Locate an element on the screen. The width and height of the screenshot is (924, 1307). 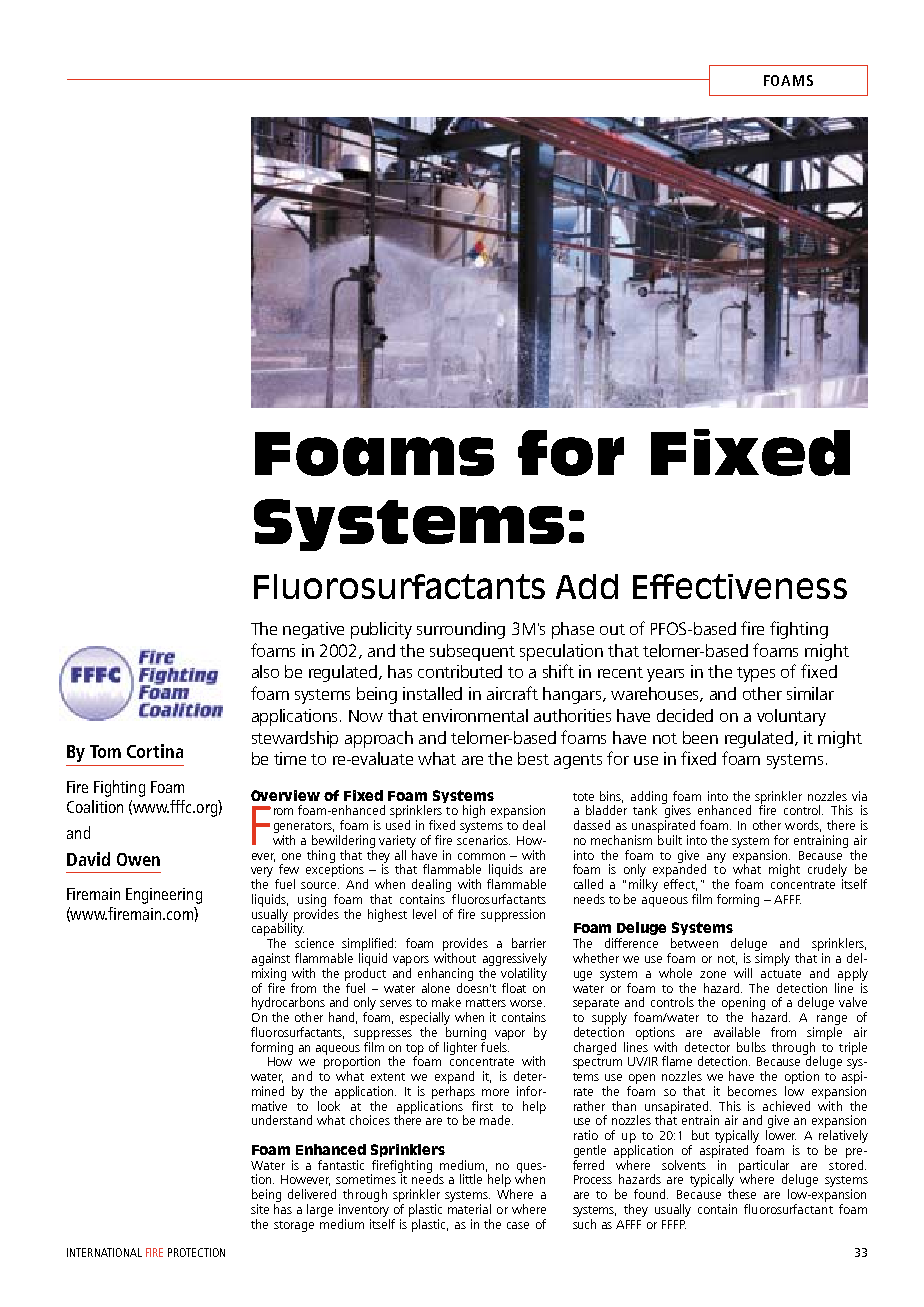
site is located at coordinates (260, 1209).
